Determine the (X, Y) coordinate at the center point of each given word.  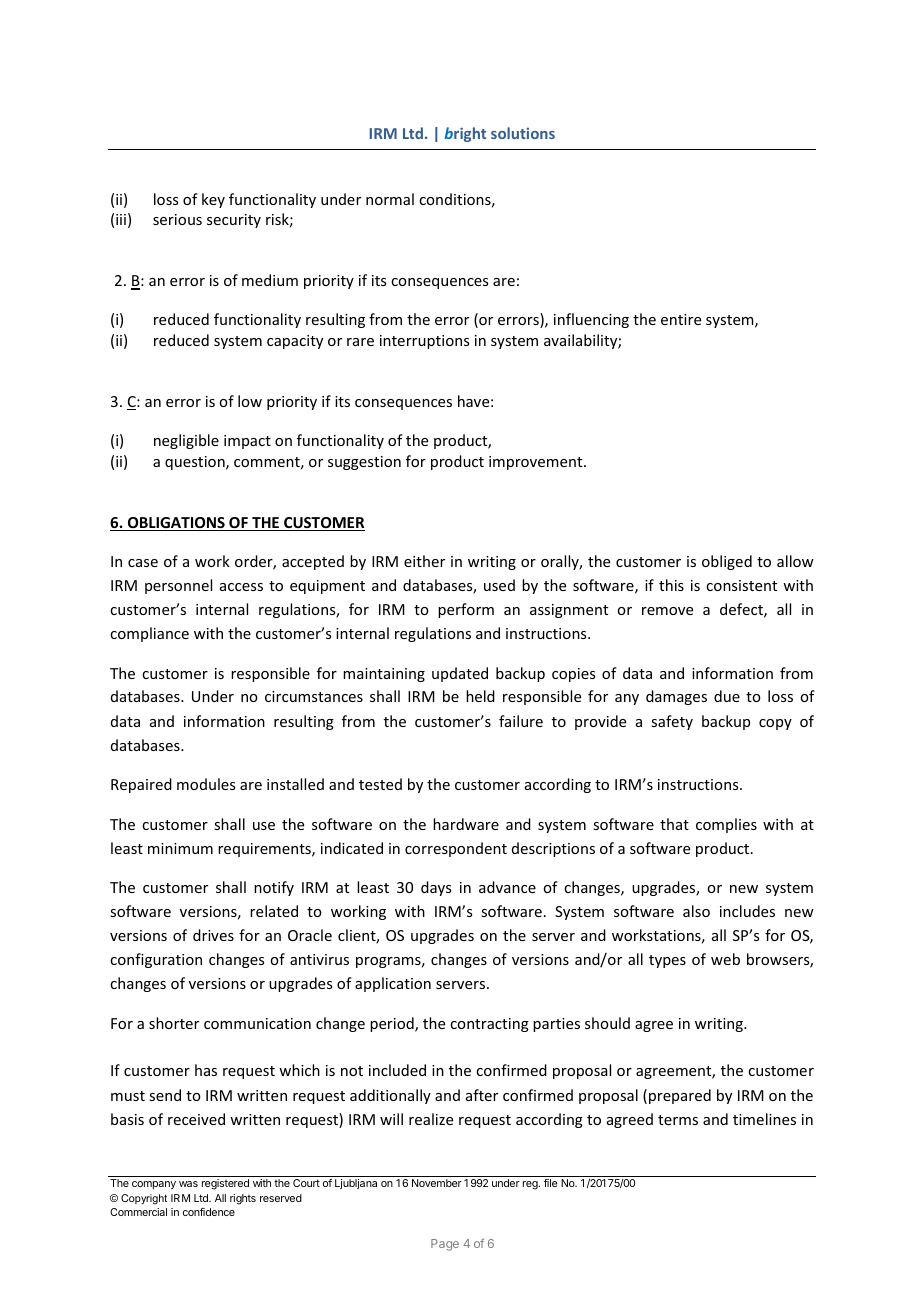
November (437, 1183)
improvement (537, 463)
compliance (149, 634)
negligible (186, 441)
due (727, 696)
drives (213, 935)
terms (678, 1120)
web (725, 959)
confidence (209, 1212)
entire (681, 319)
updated (460, 674)
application (393, 984)
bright (465, 134)
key (213, 200)
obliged (727, 562)
